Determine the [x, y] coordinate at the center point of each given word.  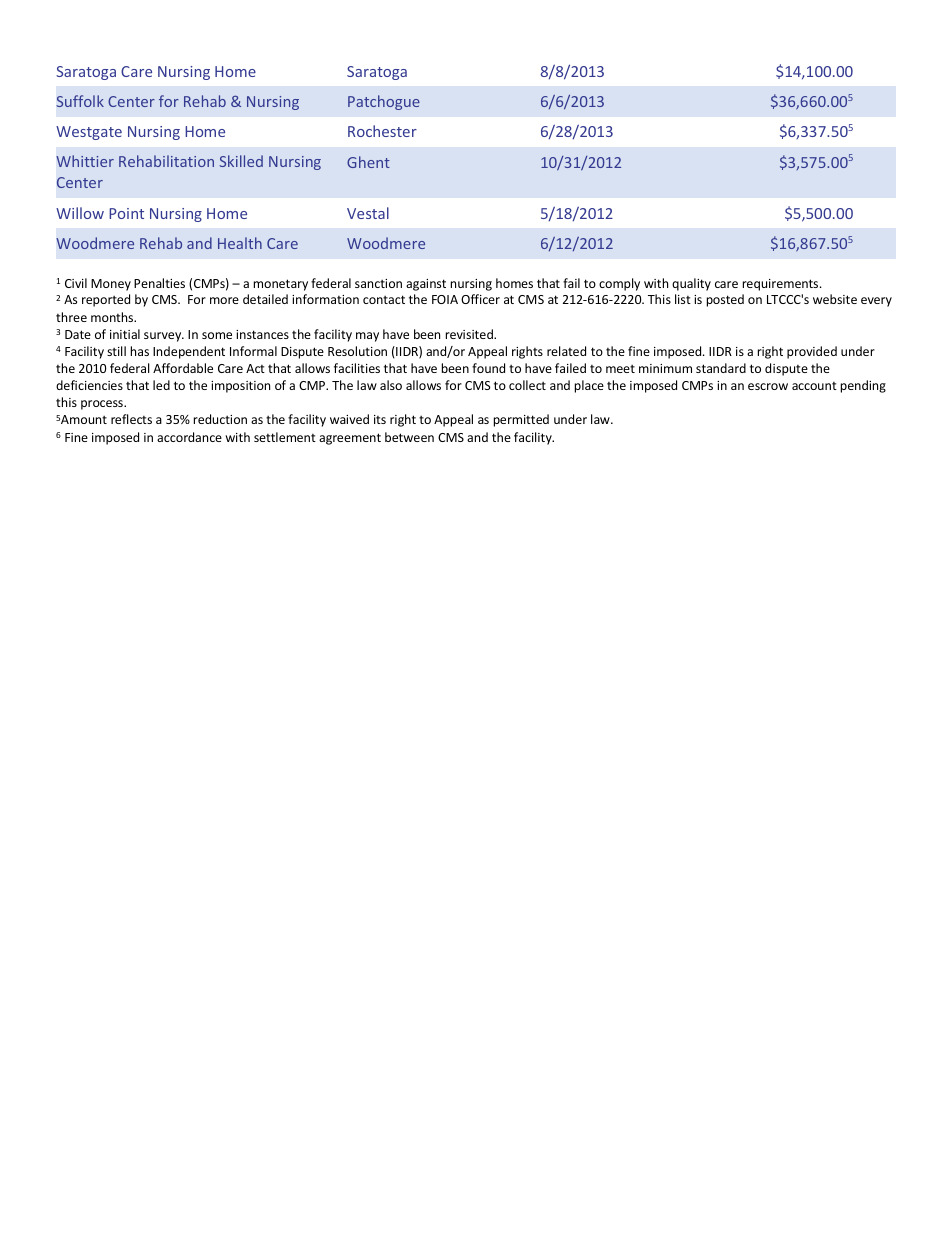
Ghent [368, 162]
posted [725, 300]
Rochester [382, 131]
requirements [782, 285]
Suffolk [80, 101]
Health [240, 243]
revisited [470, 334]
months [113, 317]
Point [126, 213]
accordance [189, 437]
